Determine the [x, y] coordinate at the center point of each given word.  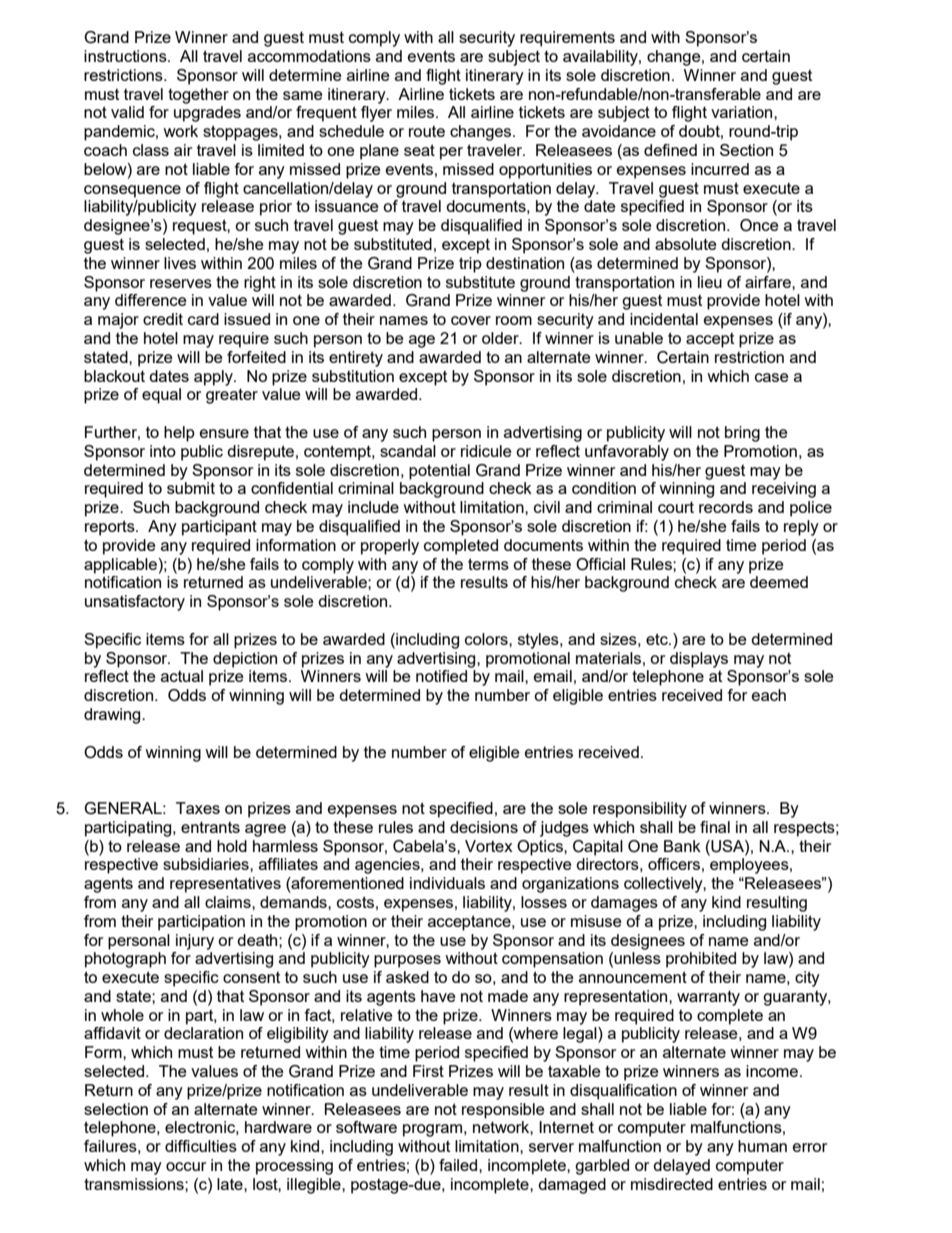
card [203, 319]
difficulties [201, 1146]
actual [182, 676]
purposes [407, 961]
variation [743, 112]
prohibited [701, 960]
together [198, 96]
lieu [710, 282]
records [726, 507]
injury [195, 942]
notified [441, 676]
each [769, 695]
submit [191, 488]
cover [471, 320]
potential [439, 472]
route [427, 131]
